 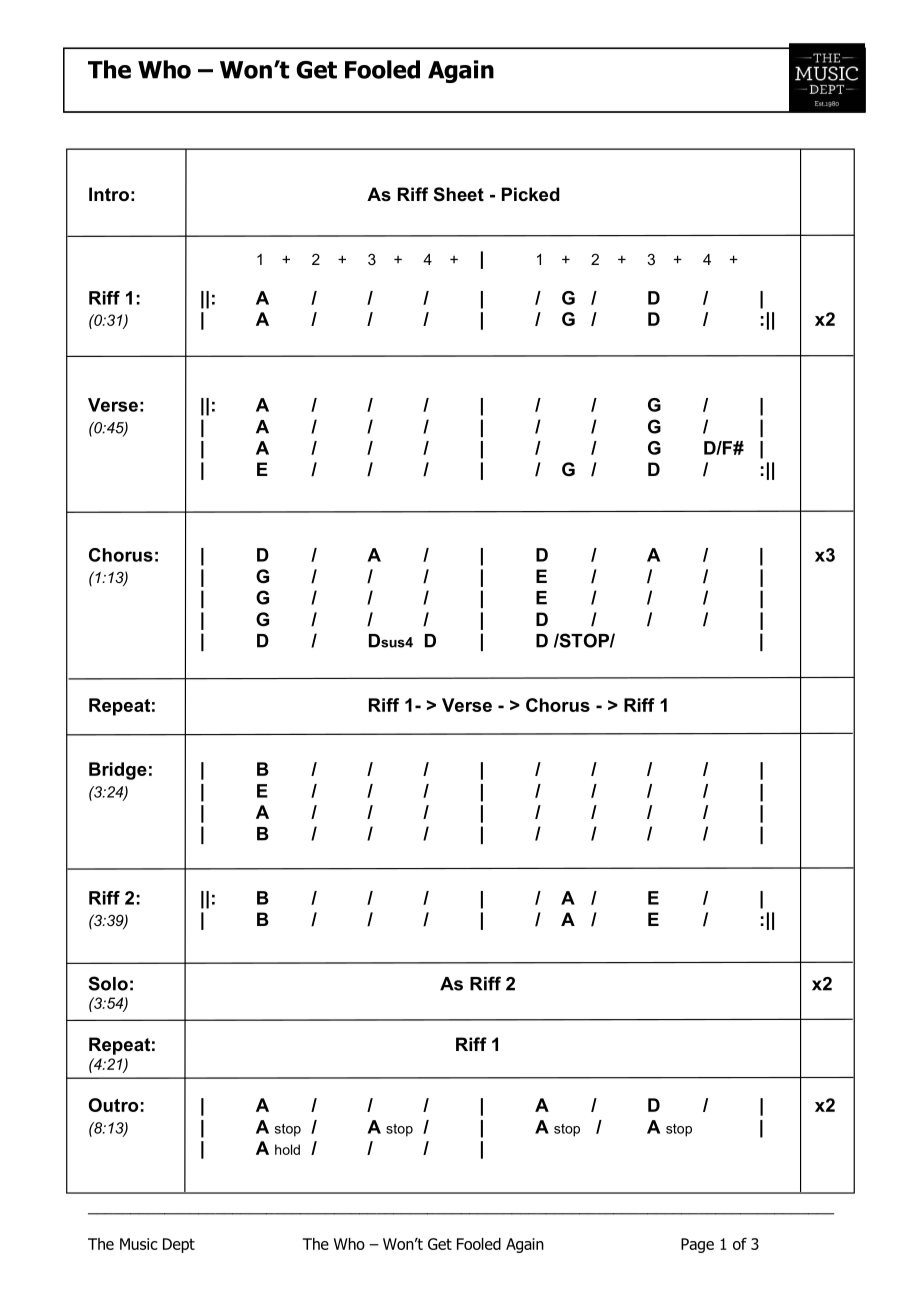 What do you see at coordinates (113, 1105) in the page?
I see `Outro` at bounding box center [113, 1105].
